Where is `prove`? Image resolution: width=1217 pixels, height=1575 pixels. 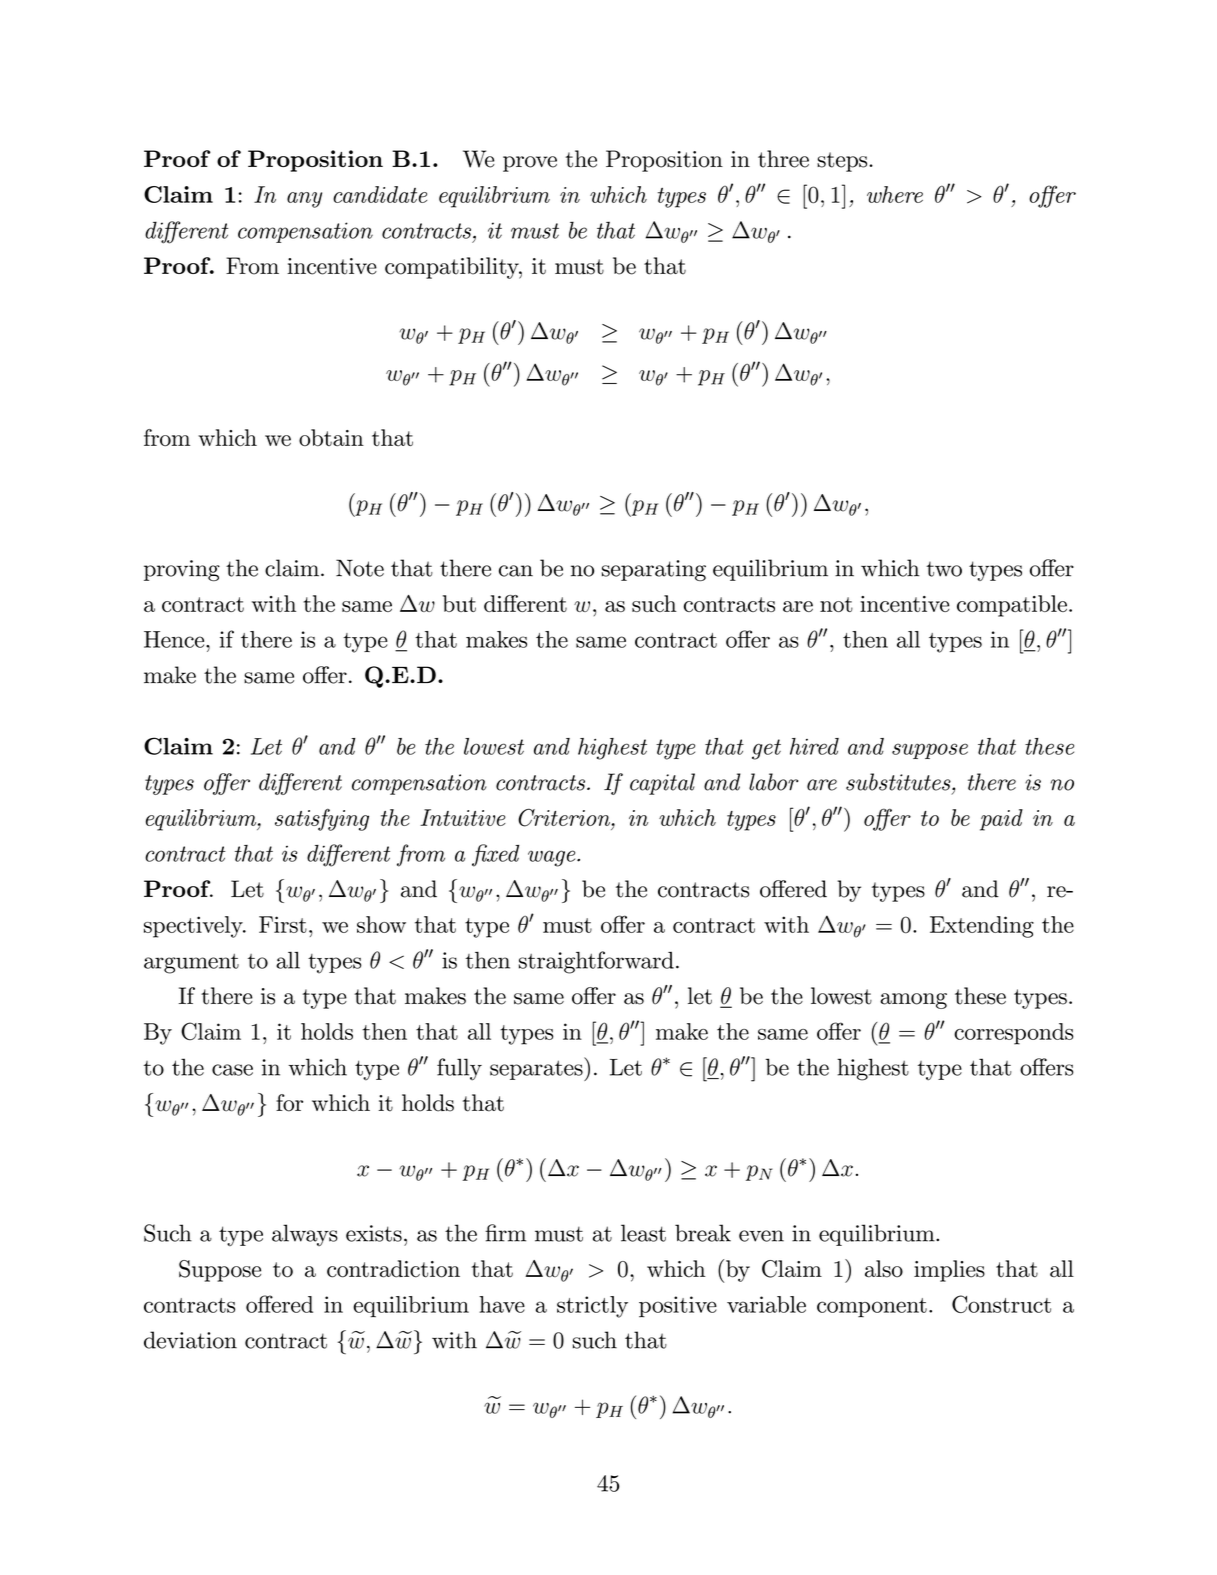
prove is located at coordinates (530, 164).
